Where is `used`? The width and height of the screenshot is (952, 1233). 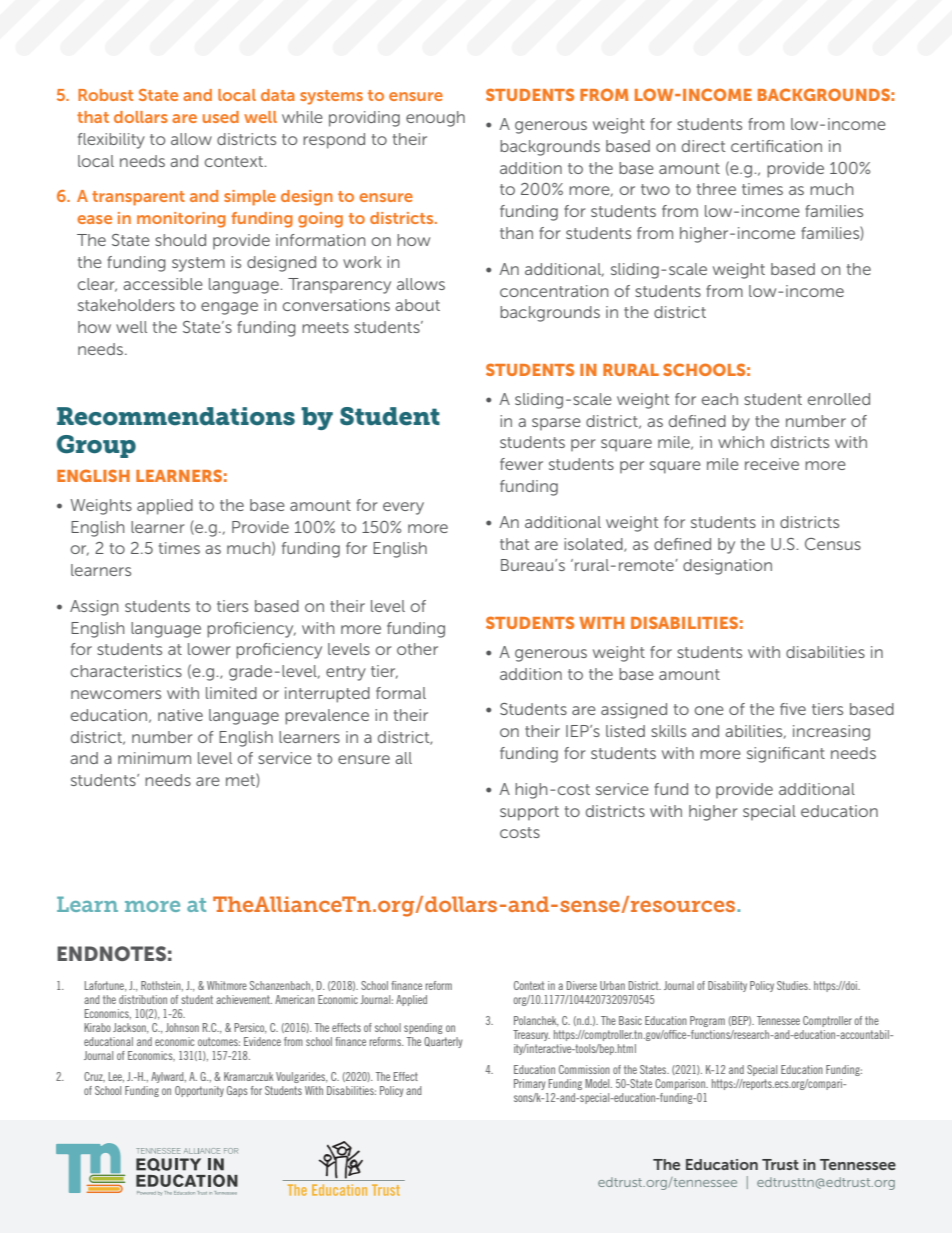 used is located at coordinates (221, 117).
